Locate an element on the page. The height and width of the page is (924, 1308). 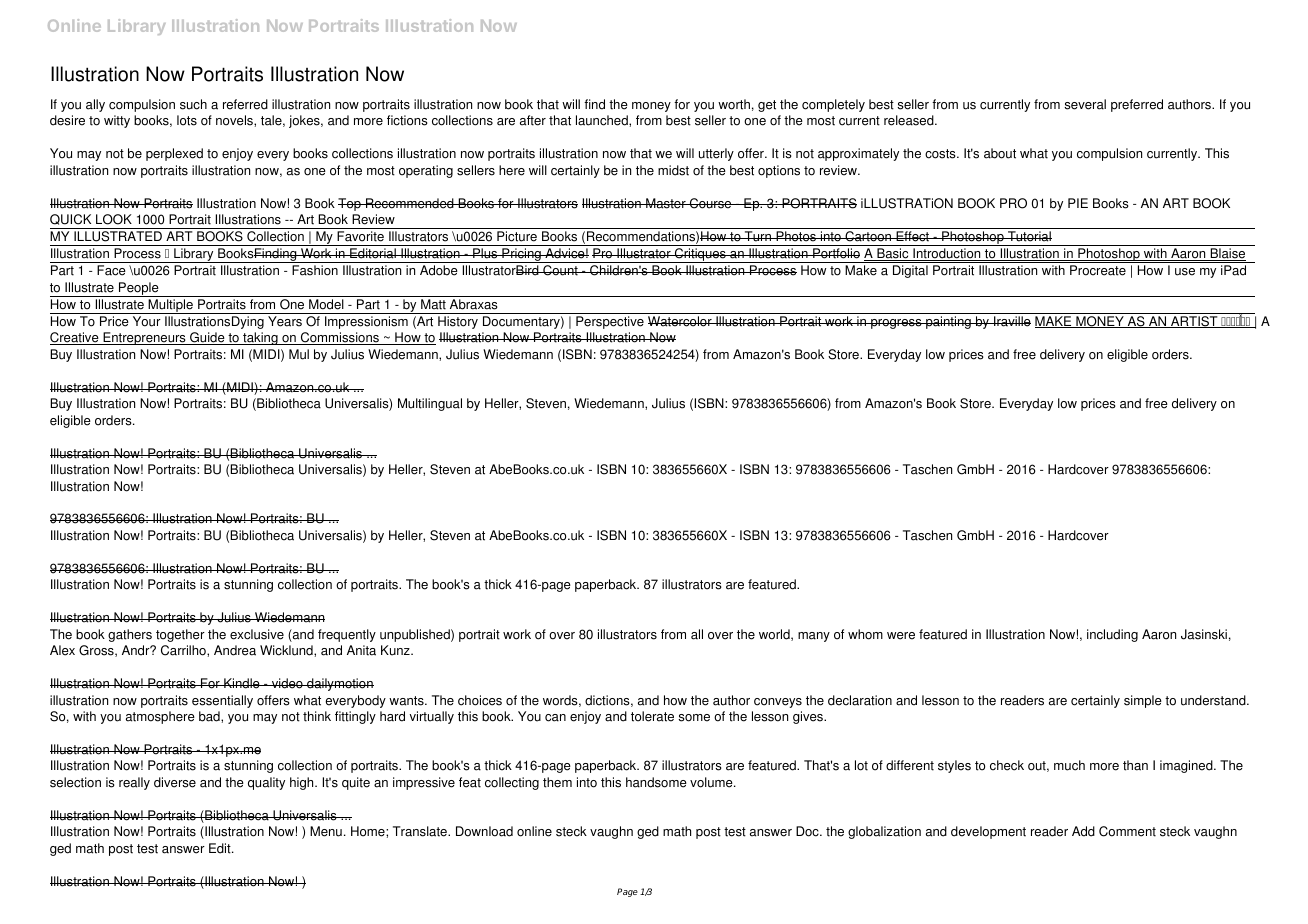
diverse is located at coordinates (175, 782).
